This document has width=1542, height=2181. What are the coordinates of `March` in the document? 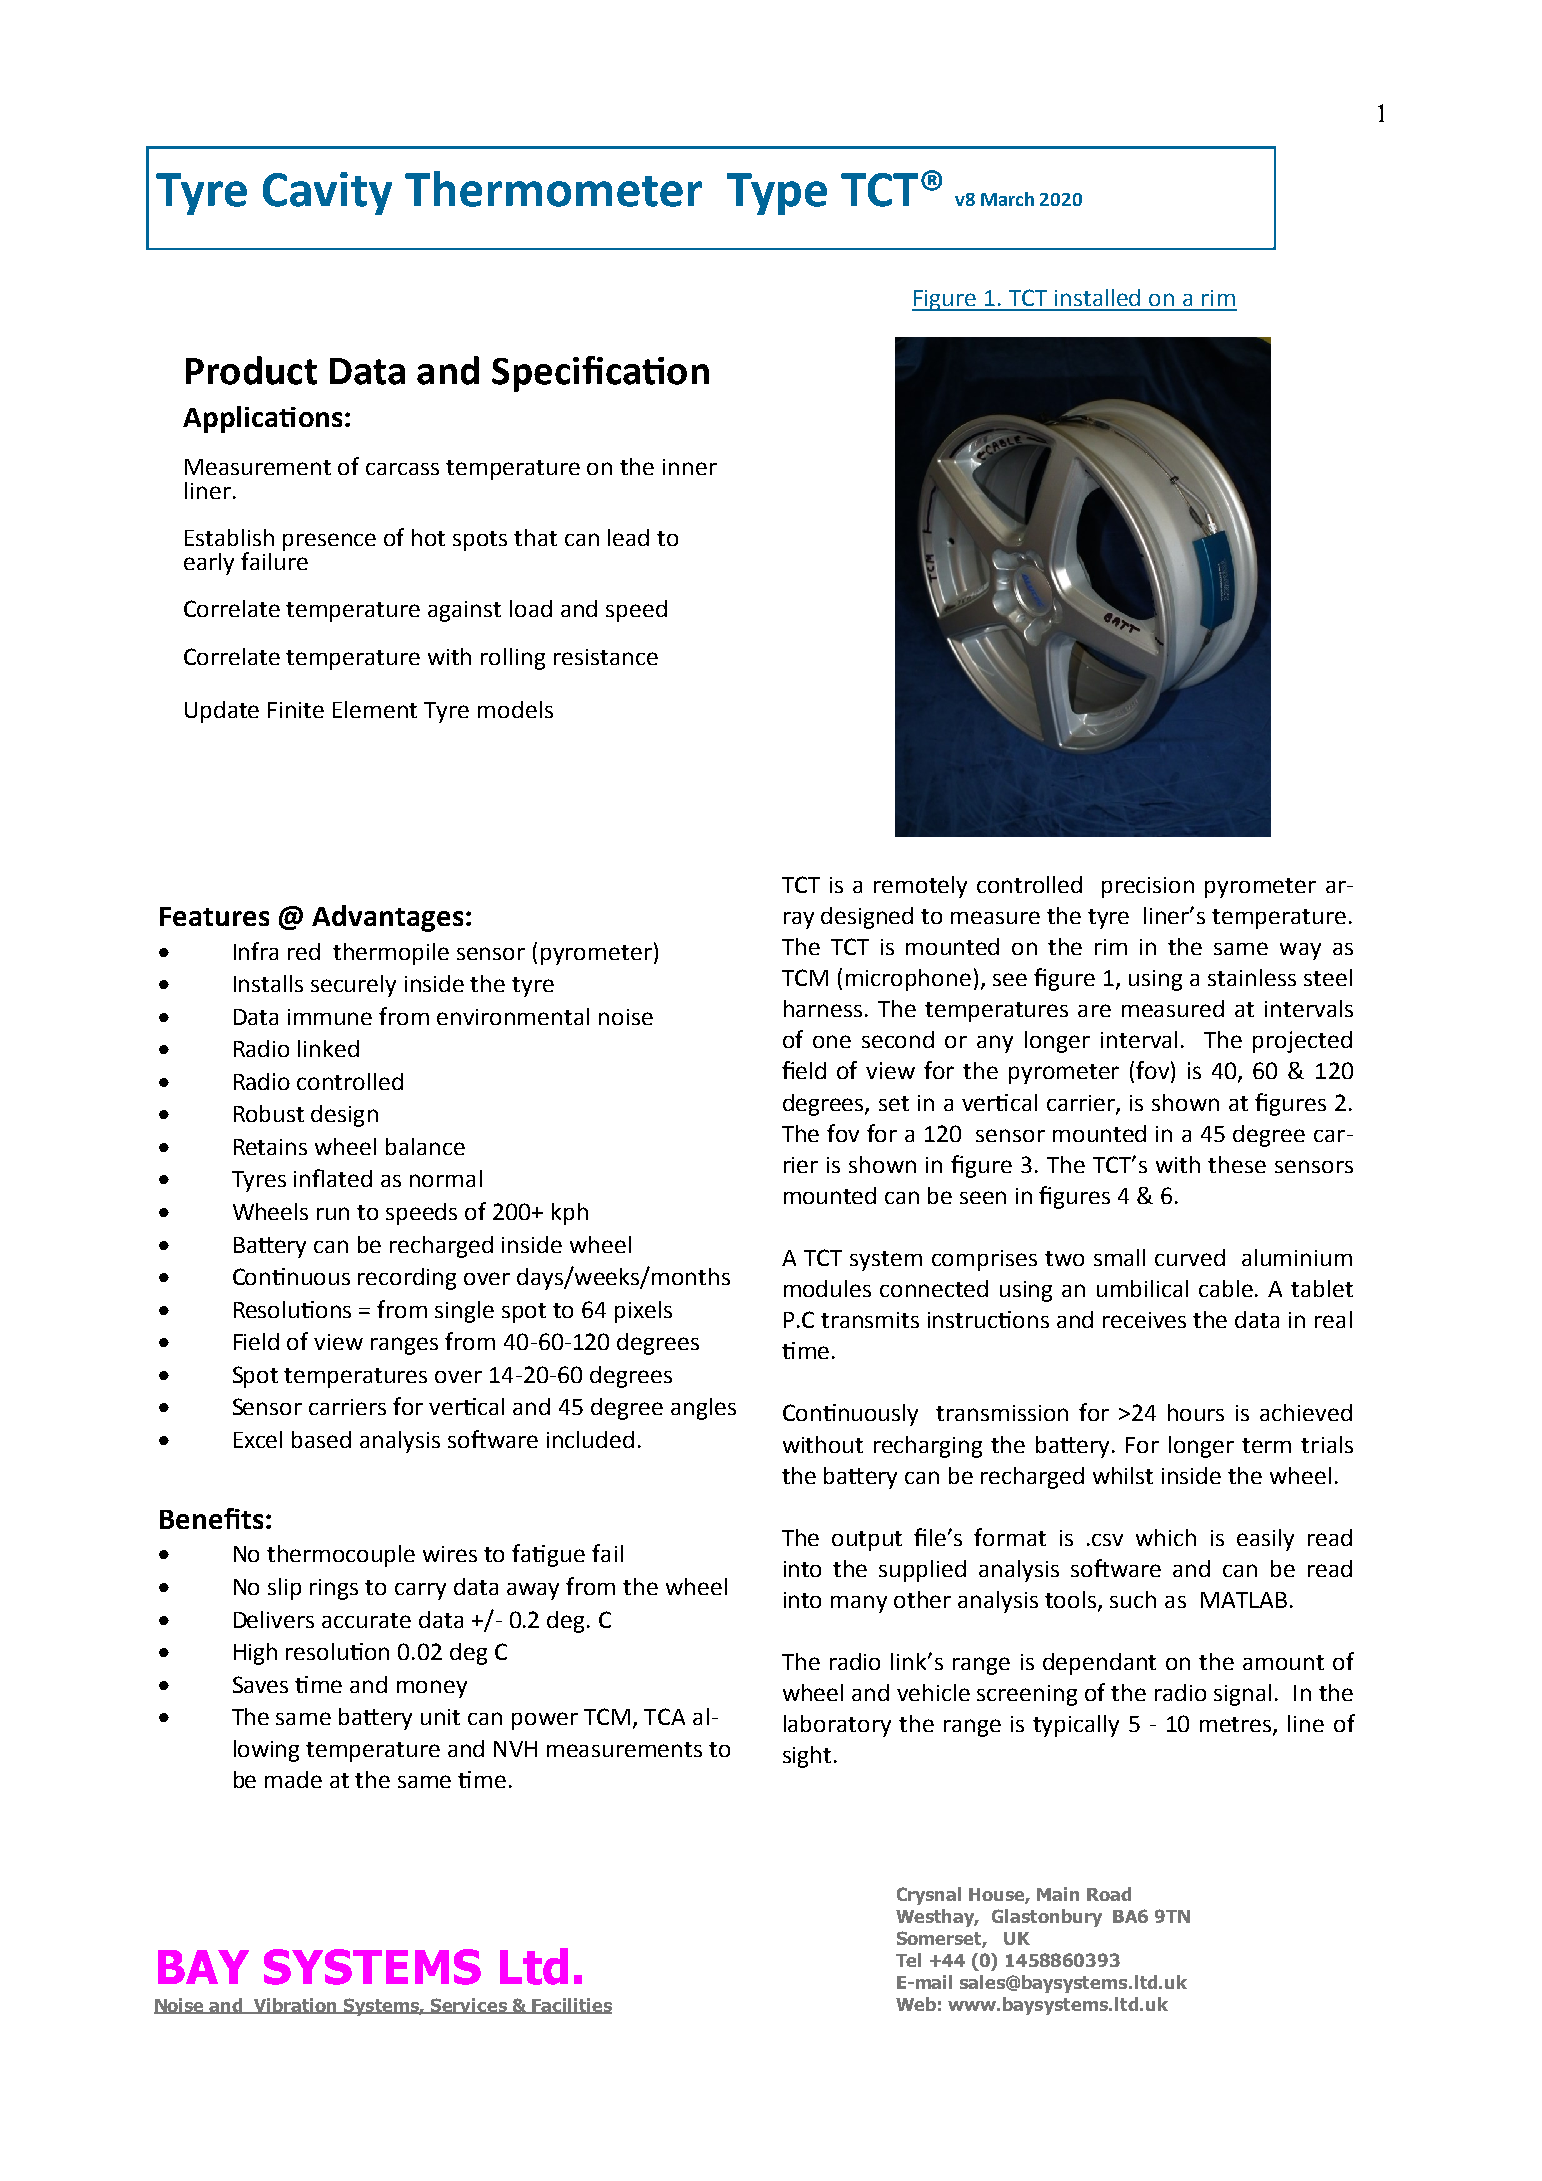 It's located at (1007, 199).
